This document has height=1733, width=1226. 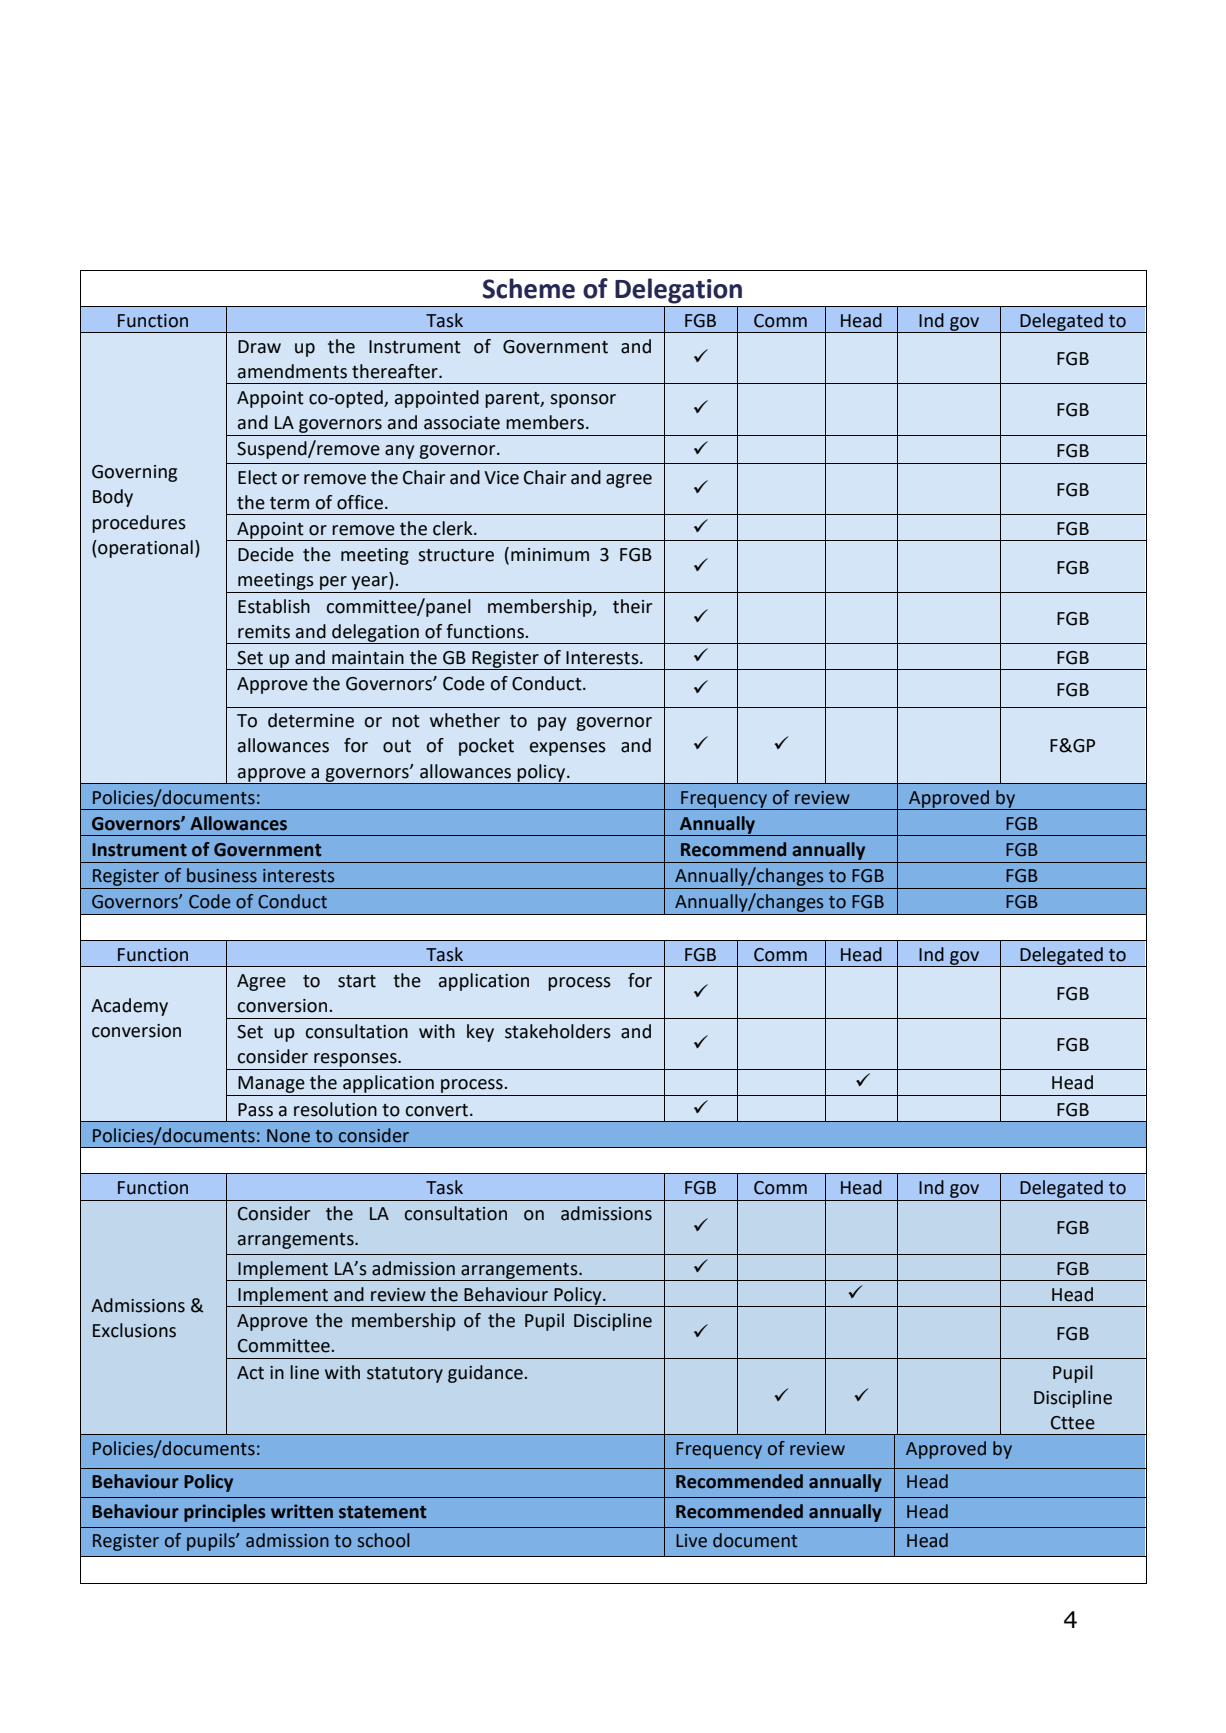 I want to click on their, so click(x=632, y=606).
